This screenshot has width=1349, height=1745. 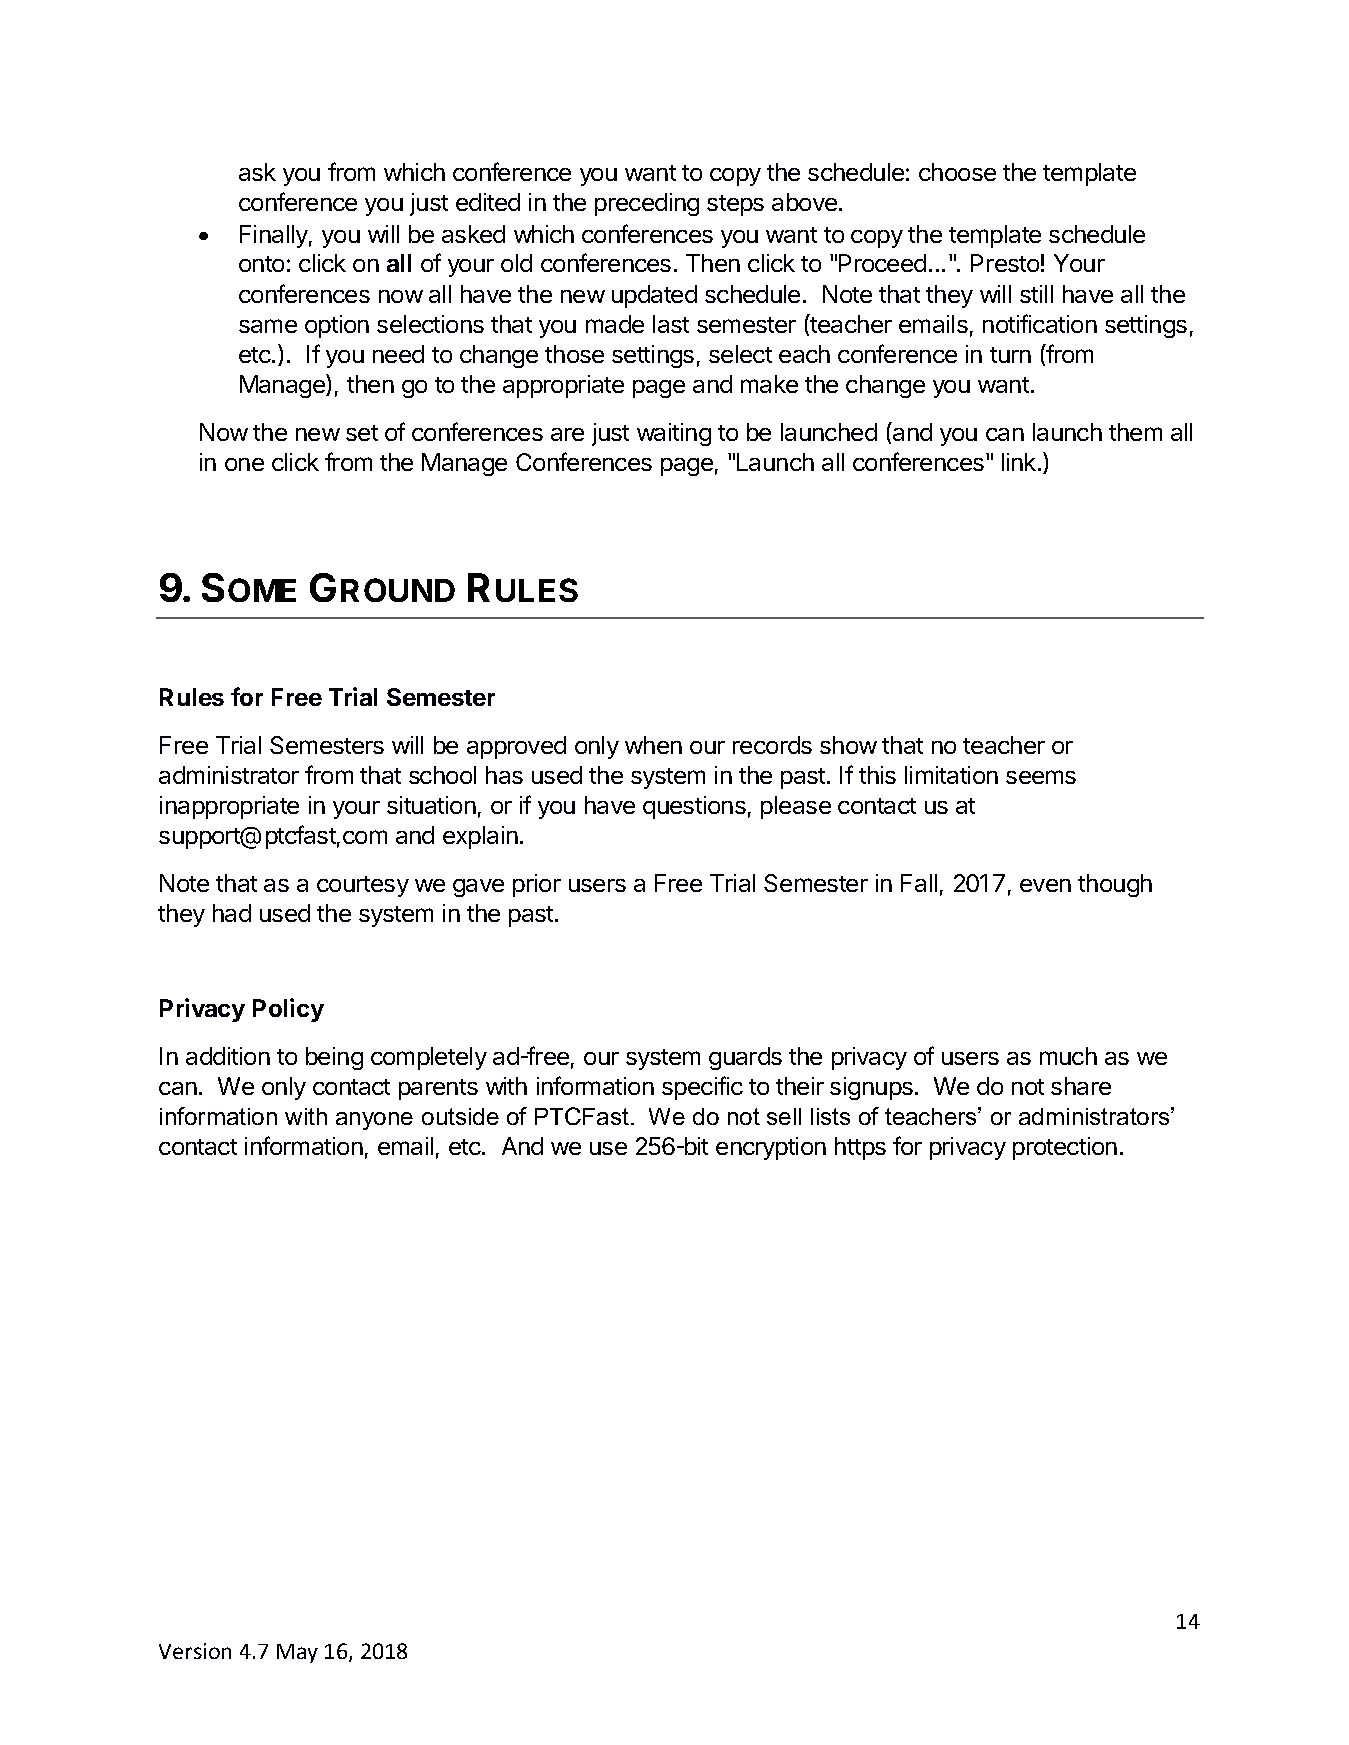 What do you see at coordinates (297, 1653) in the screenshot?
I see `May` at bounding box center [297, 1653].
